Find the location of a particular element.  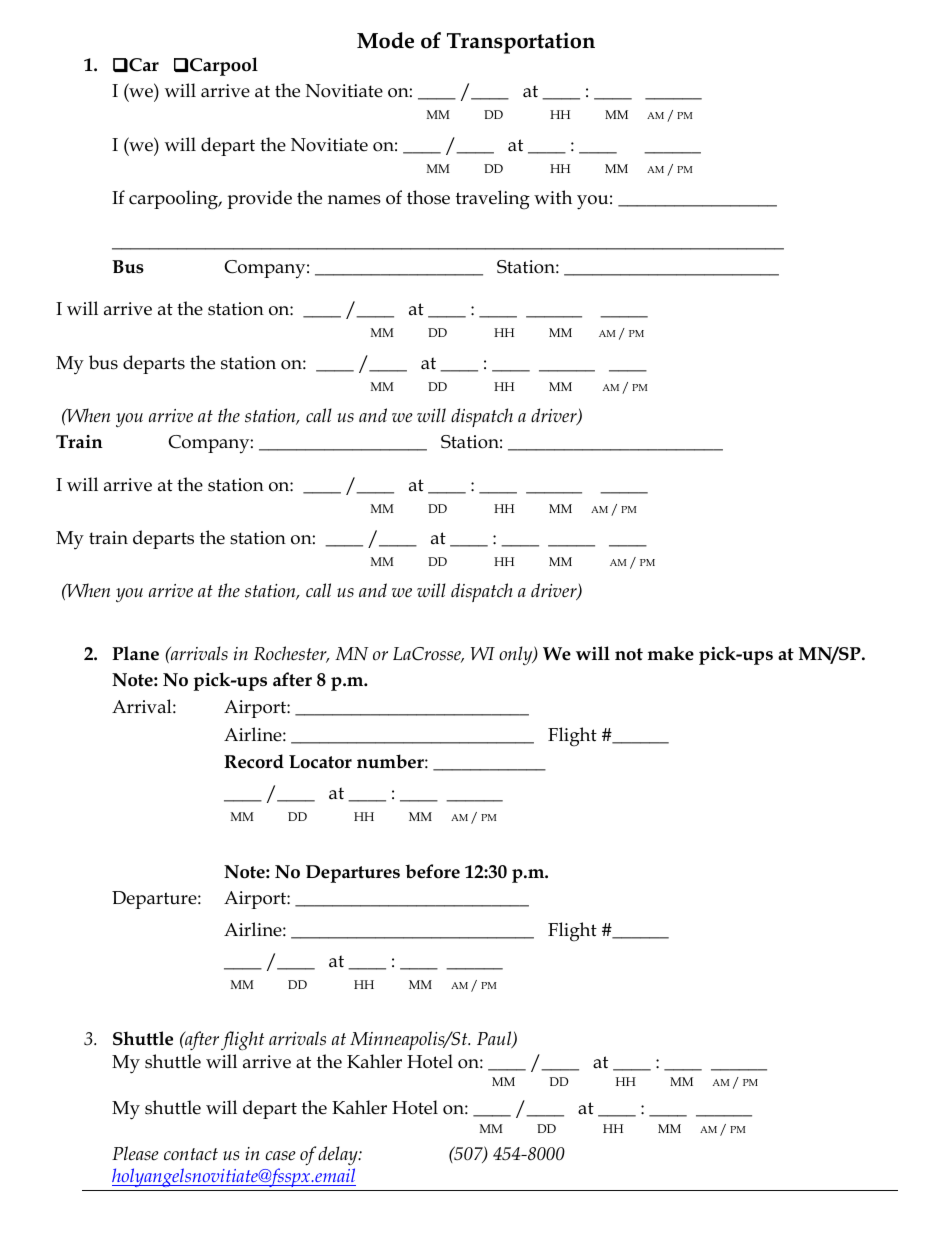

delay is located at coordinates (339, 1155).
